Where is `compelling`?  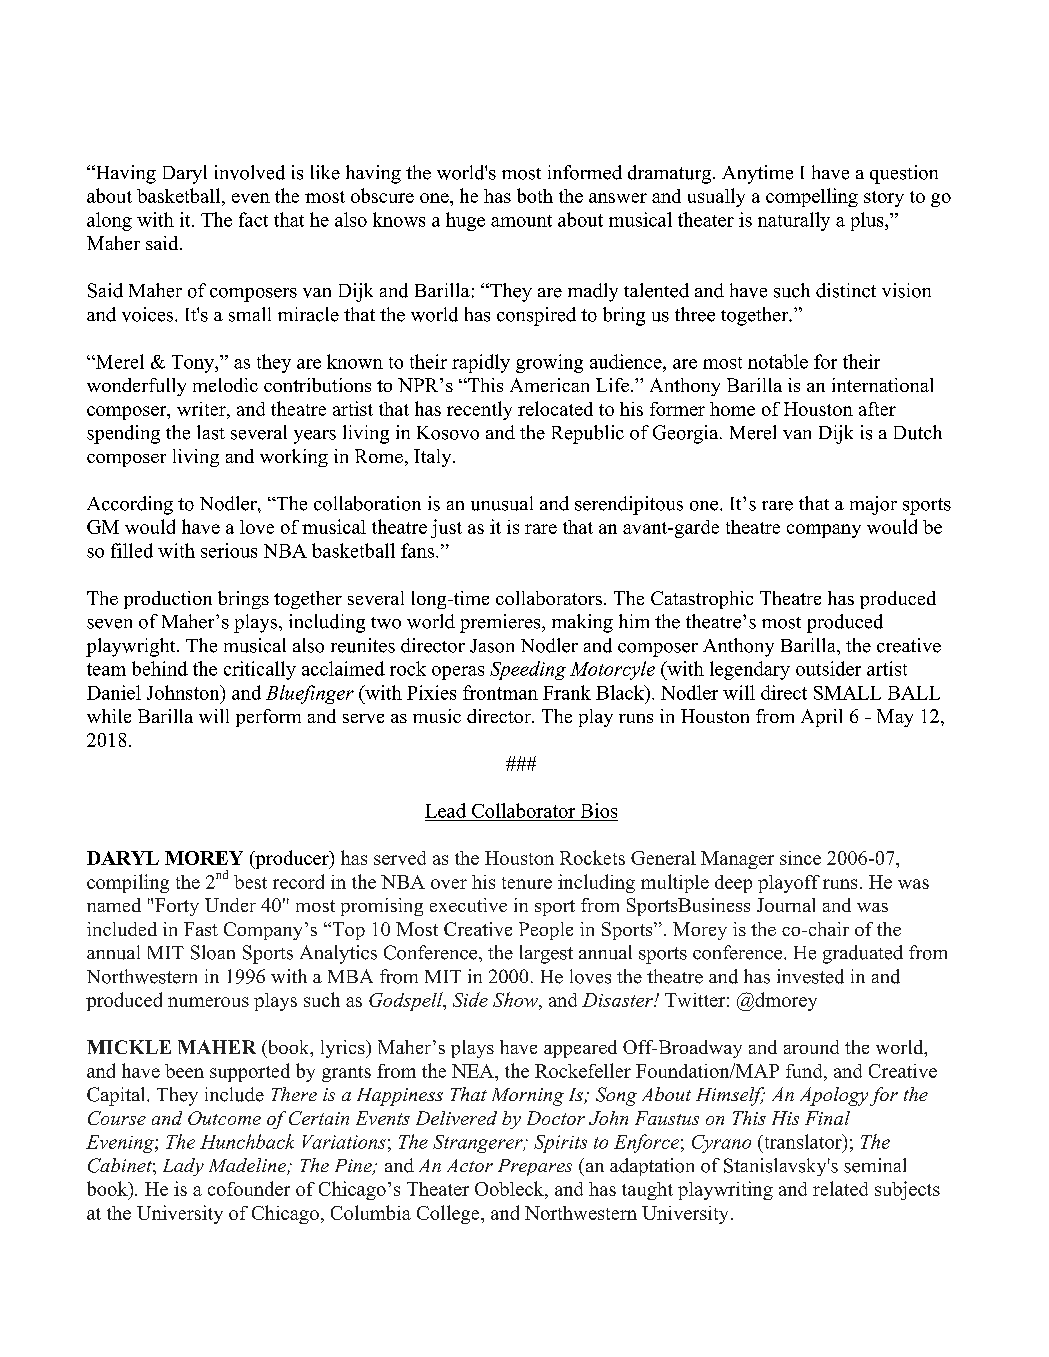 compelling is located at coordinates (812, 197).
